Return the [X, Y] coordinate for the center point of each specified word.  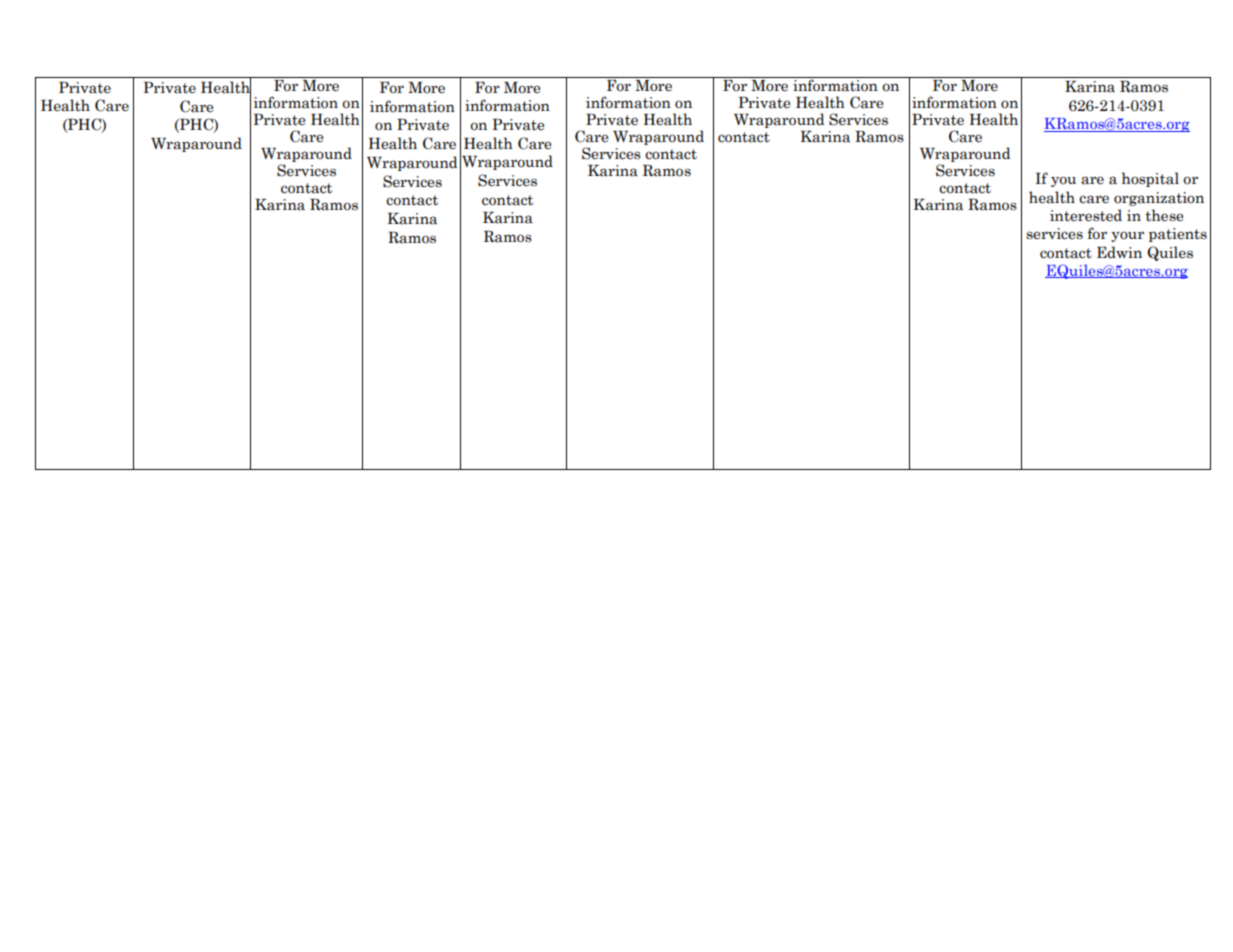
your [1127, 236]
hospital [1150, 179]
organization [1159, 199]
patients [1178, 235]
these [1164, 215]
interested [1086, 215]
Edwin [1119, 252]
